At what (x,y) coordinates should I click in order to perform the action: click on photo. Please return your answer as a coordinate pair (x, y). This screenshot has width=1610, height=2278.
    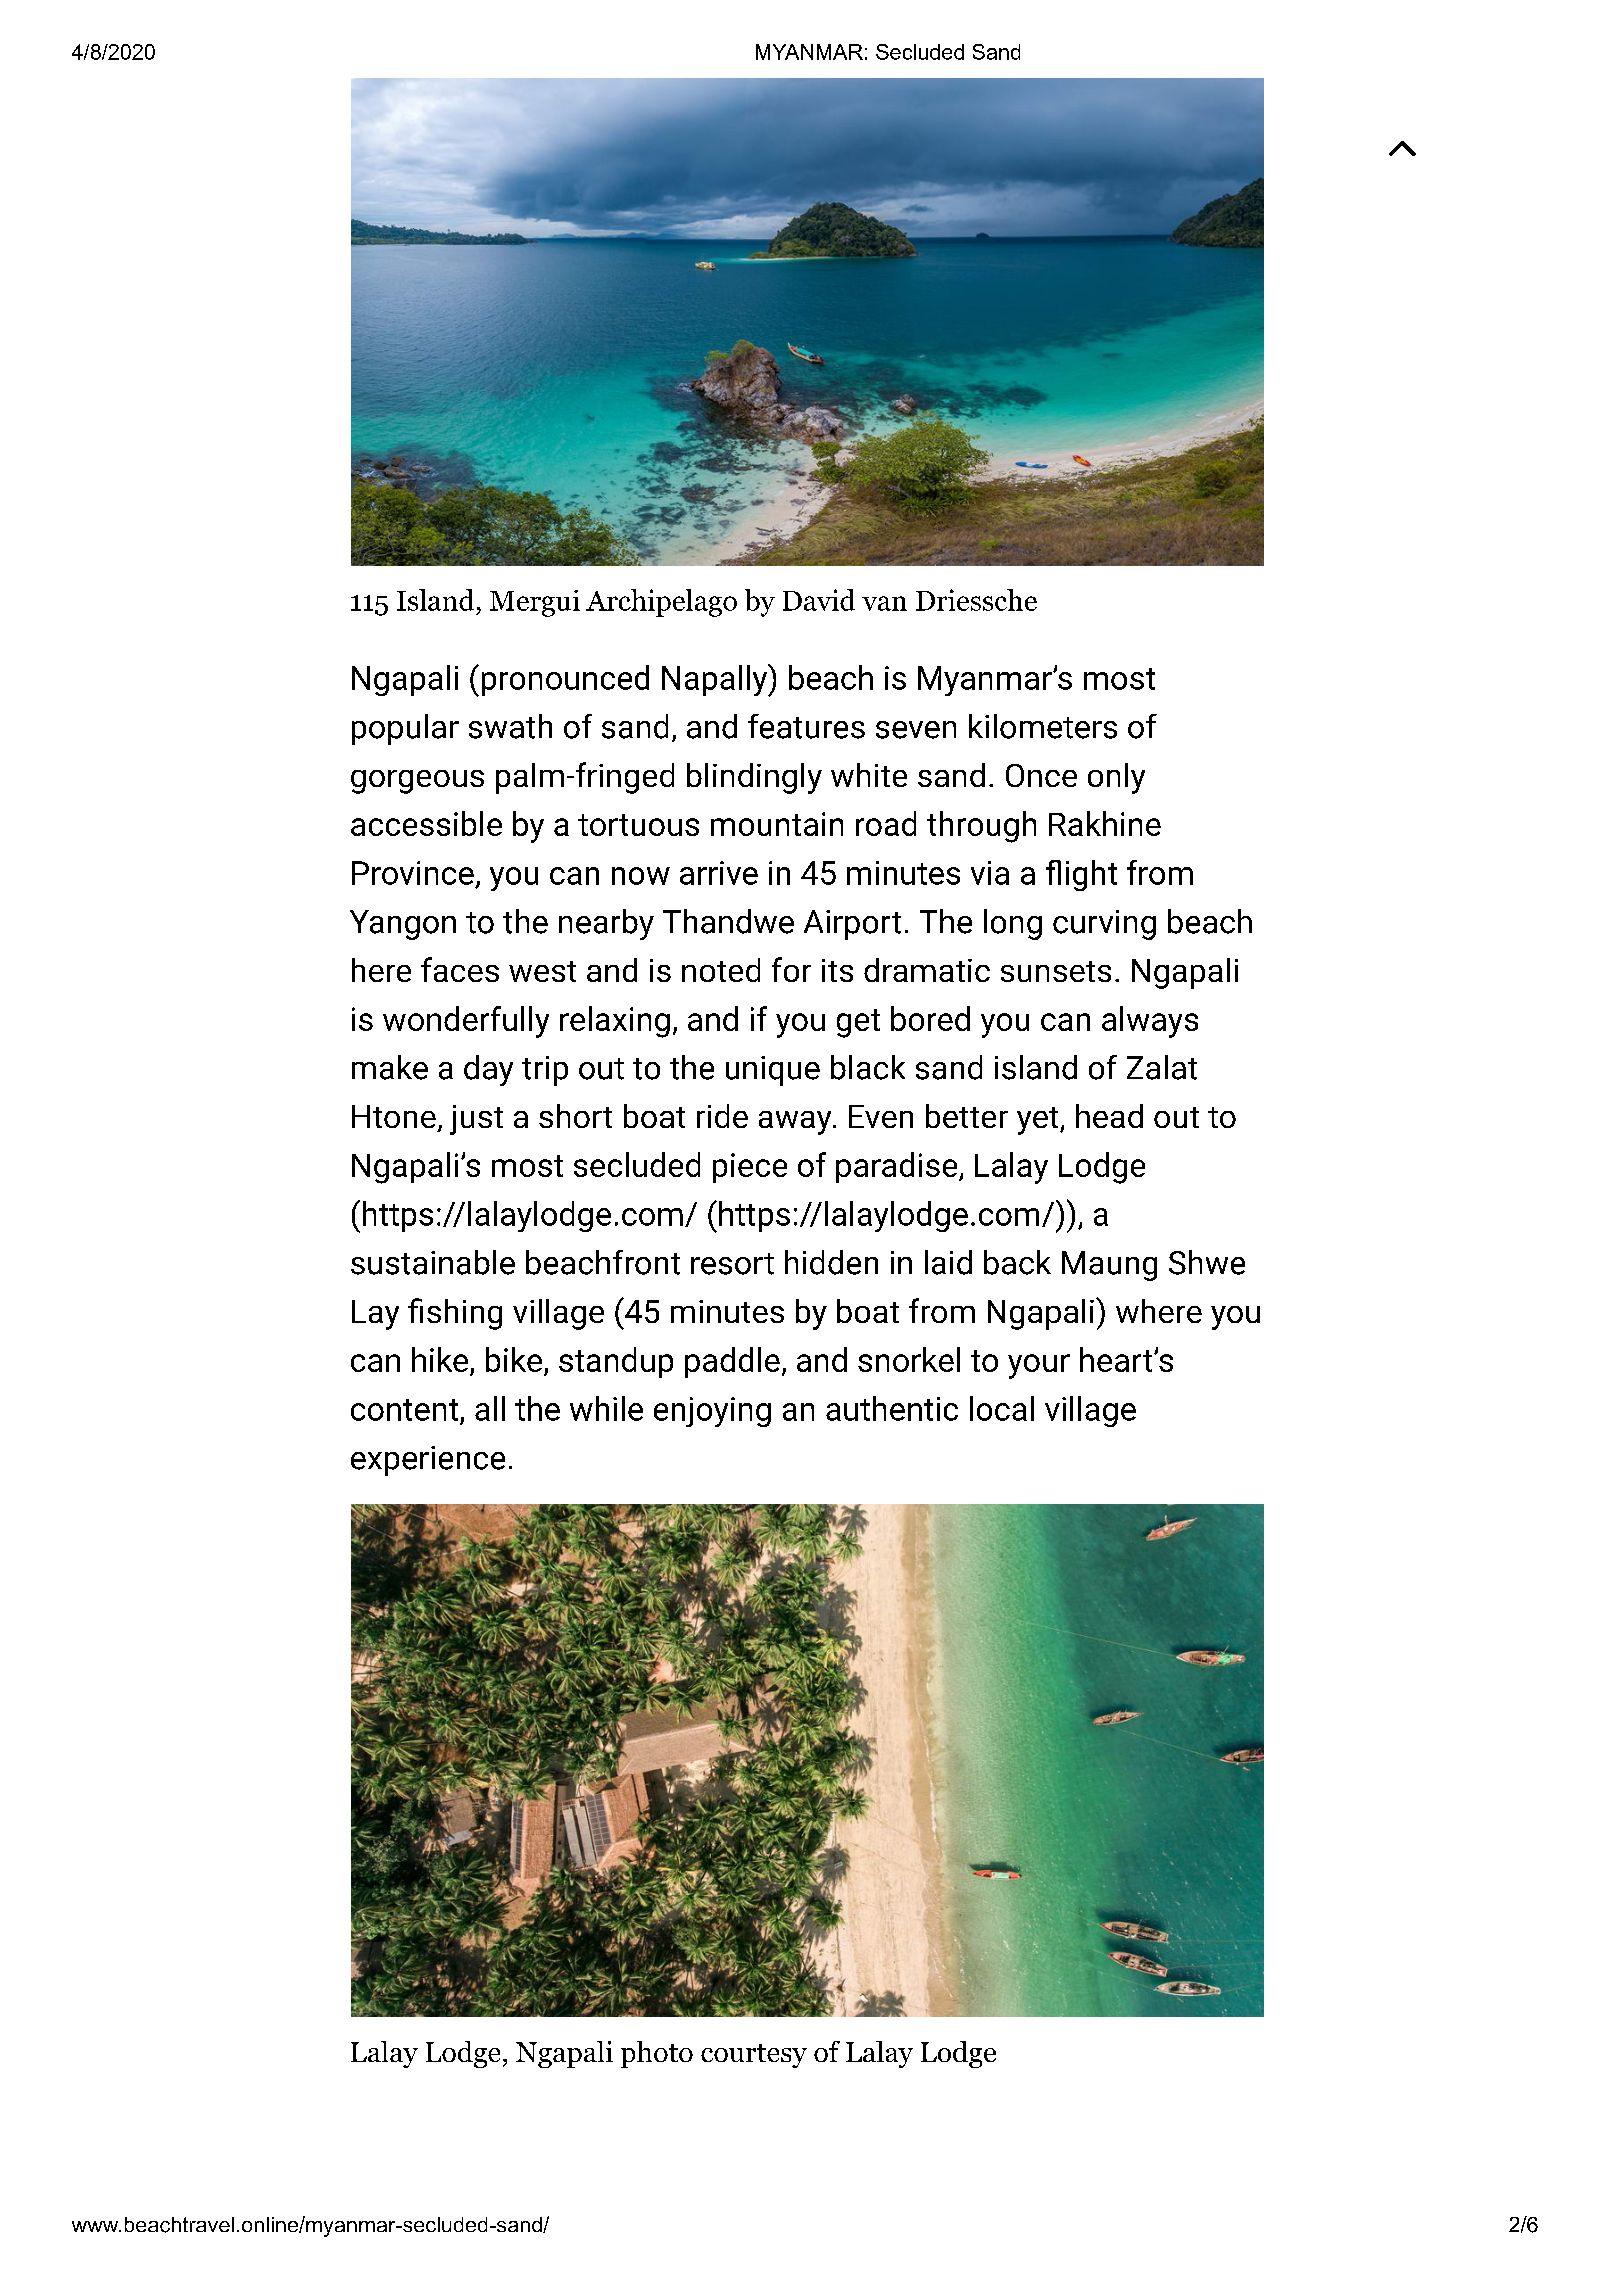
    Looking at the image, I should click on (657, 2054).
